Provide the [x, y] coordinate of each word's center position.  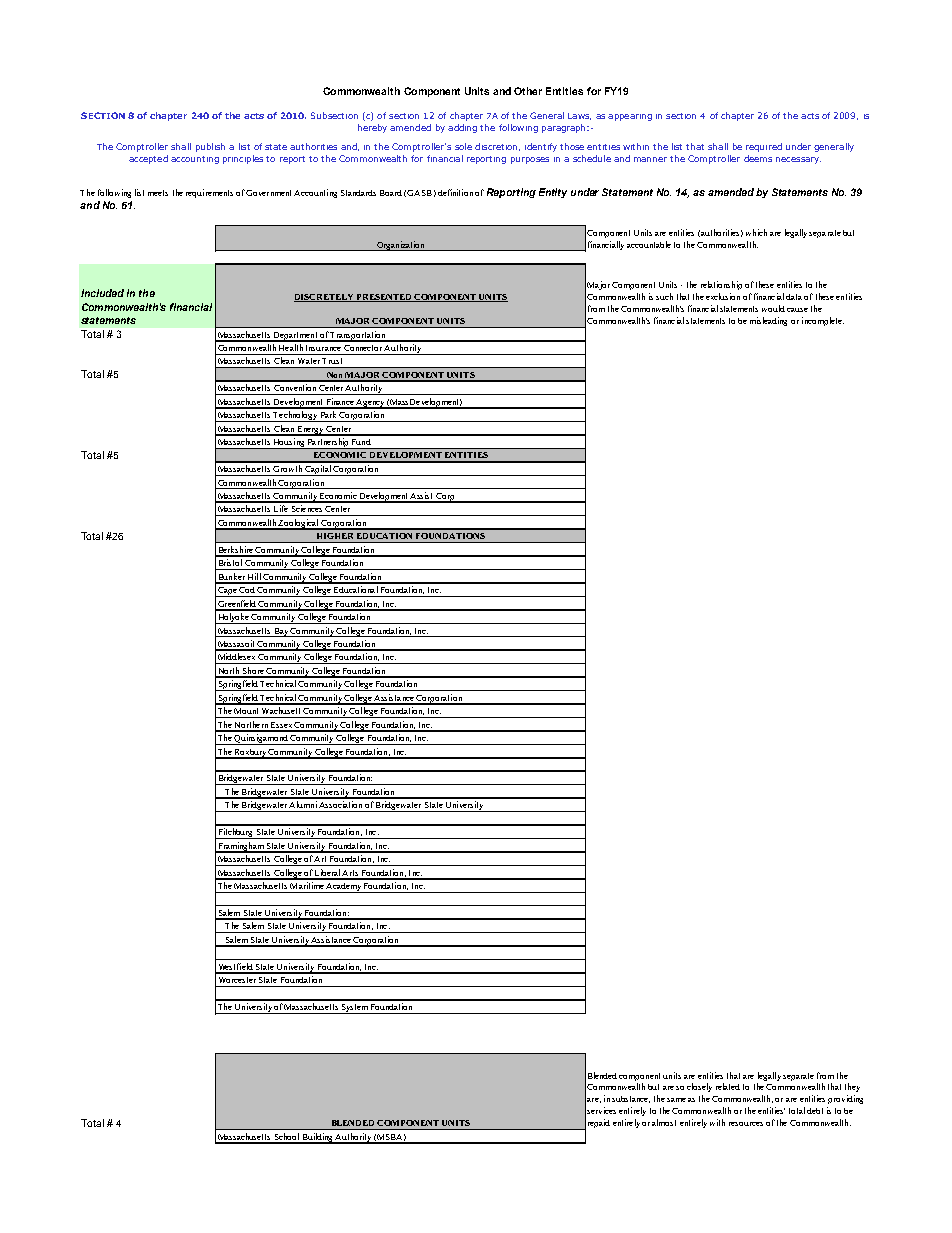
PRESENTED [384, 298]
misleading [768, 321]
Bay [281, 632]
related [728, 1086]
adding [462, 128]
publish [210, 147]
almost [664, 1122]
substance [631, 1099]
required [764, 147]
